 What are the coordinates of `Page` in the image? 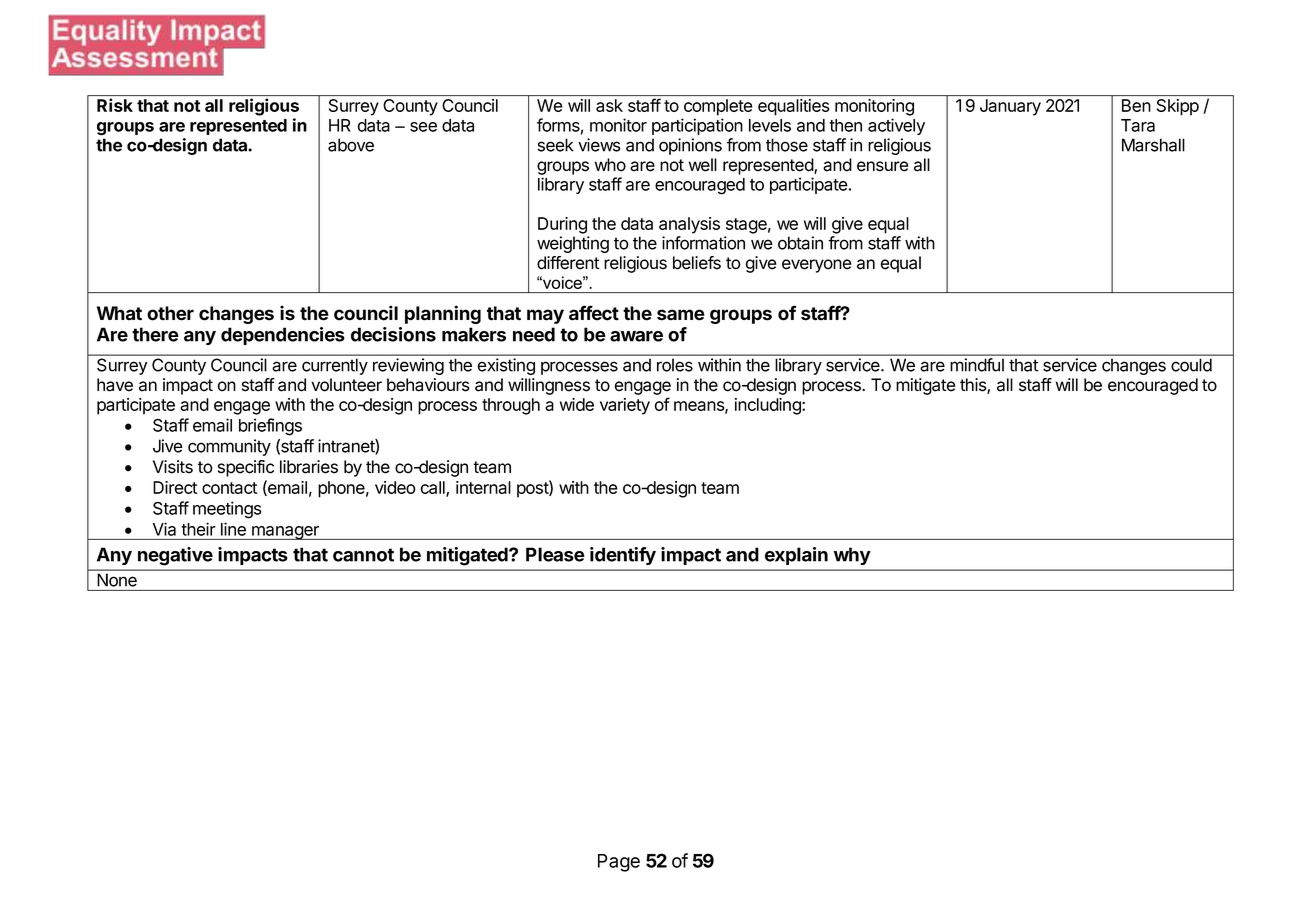 It's located at (619, 863).
